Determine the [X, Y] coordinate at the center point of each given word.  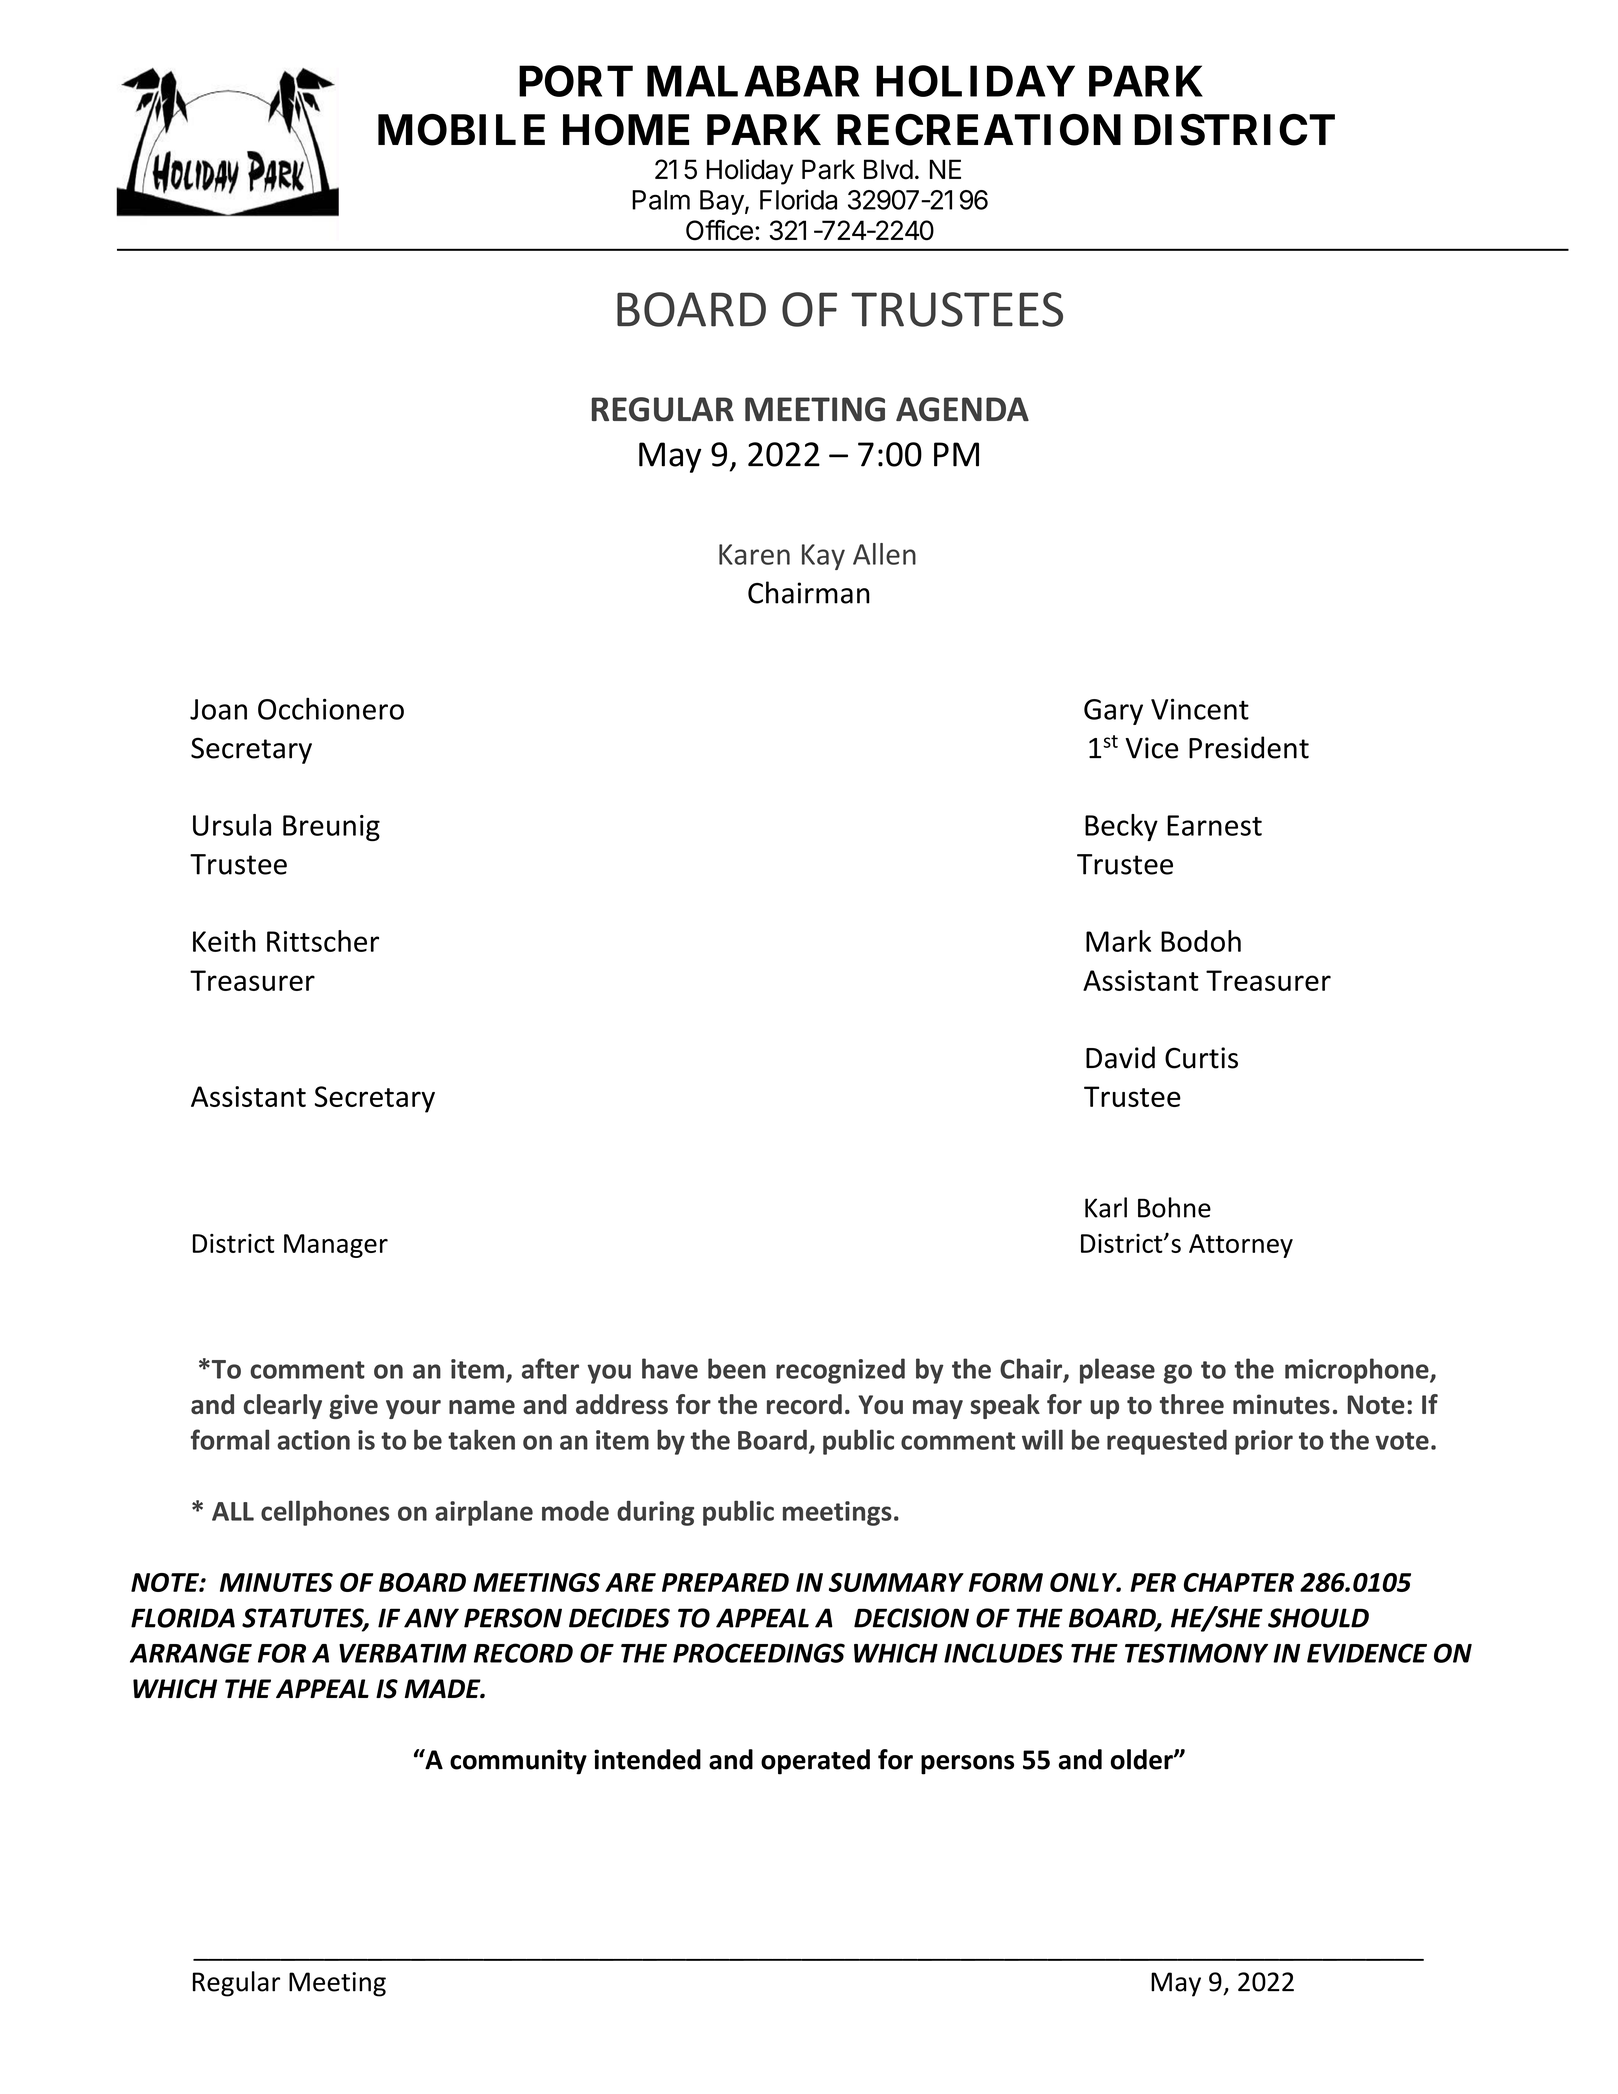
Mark [1118, 941]
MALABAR [753, 81]
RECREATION [979, 130]
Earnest [1214, 825]
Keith [224, 941]
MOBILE [461, 130]
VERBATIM [403, 1653]
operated [815, 1762]
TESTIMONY [1196, 1653]
